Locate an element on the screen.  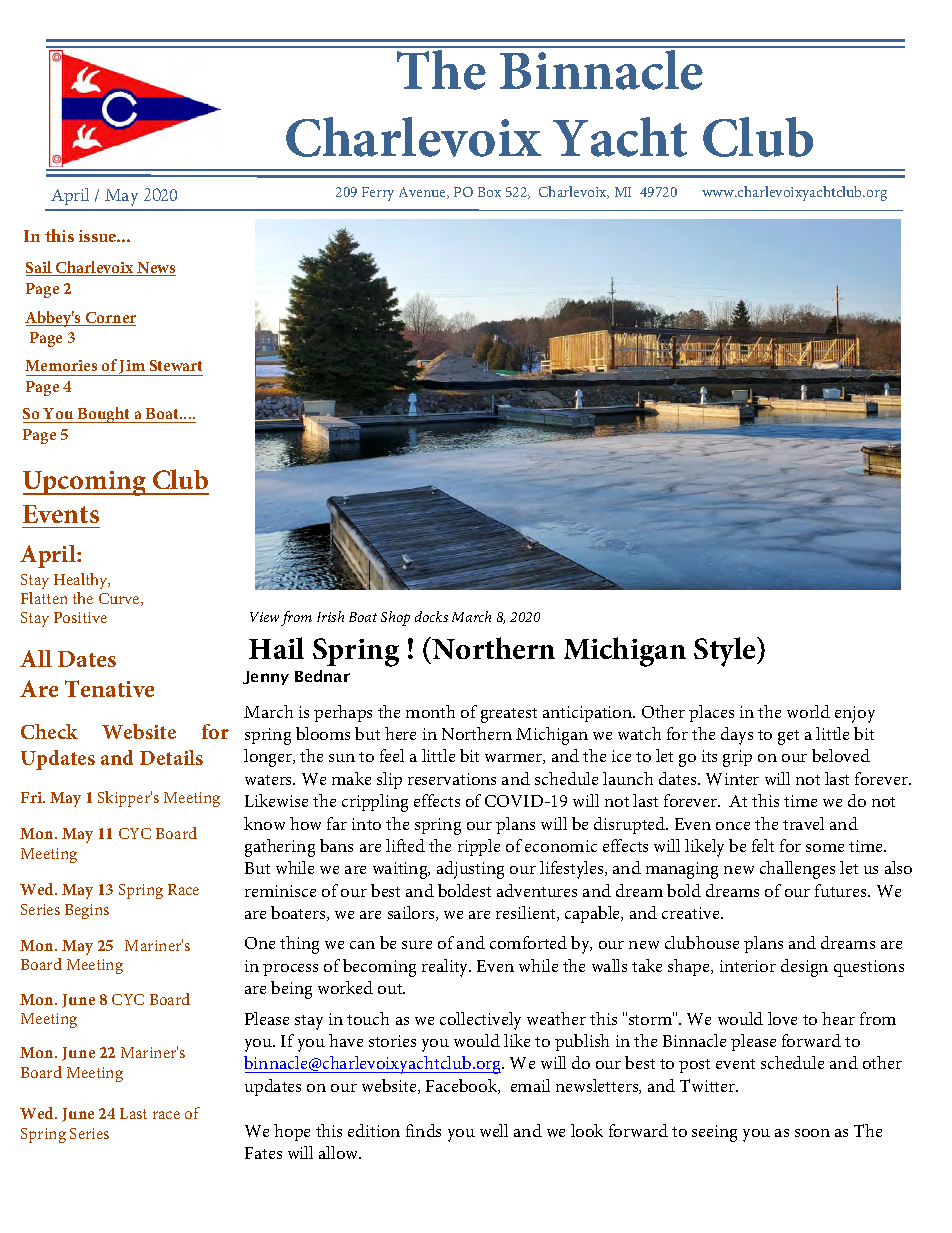
Box is located at coordinates (489, 192).
